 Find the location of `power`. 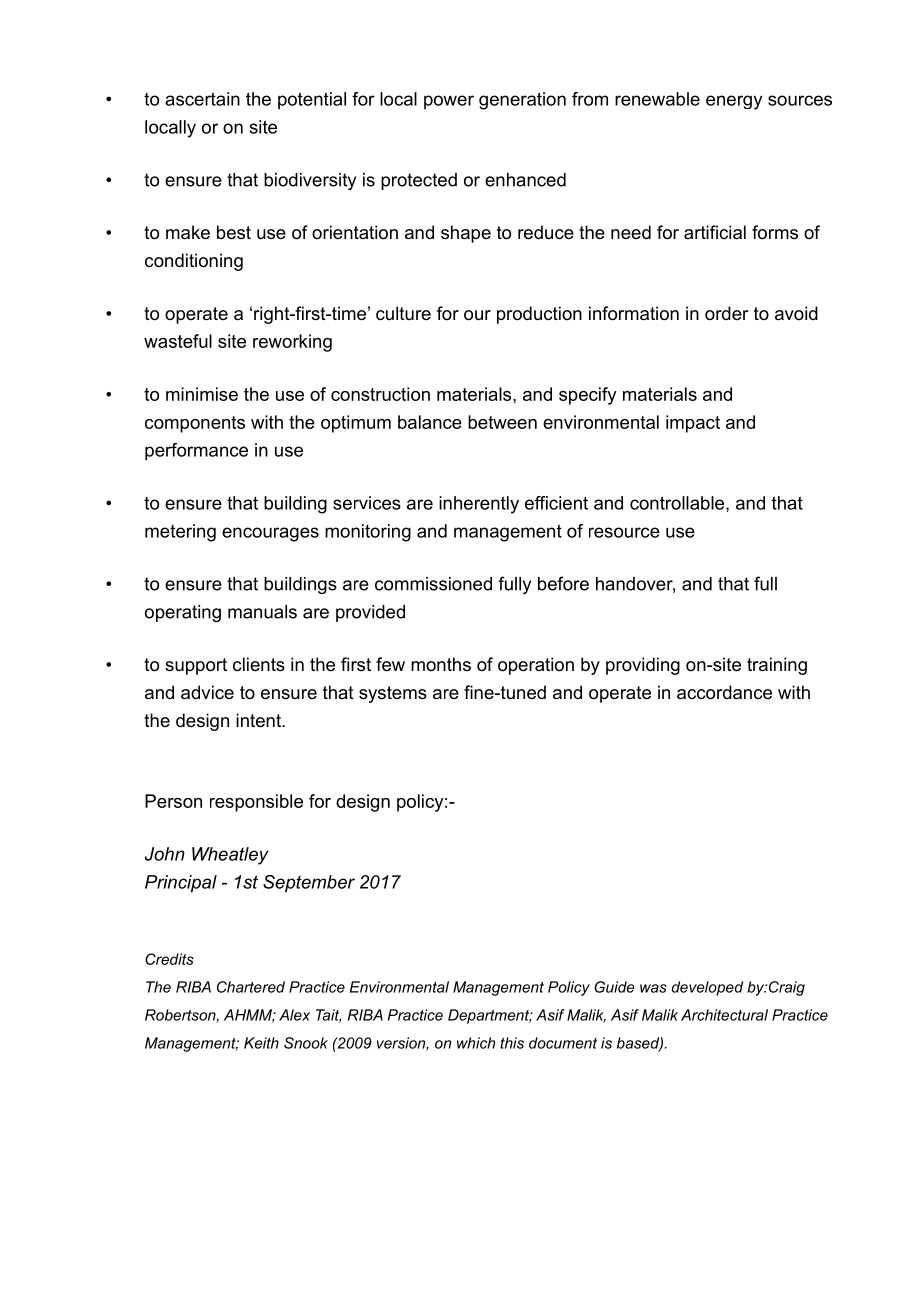

power is located at coordinates (449, 102).
